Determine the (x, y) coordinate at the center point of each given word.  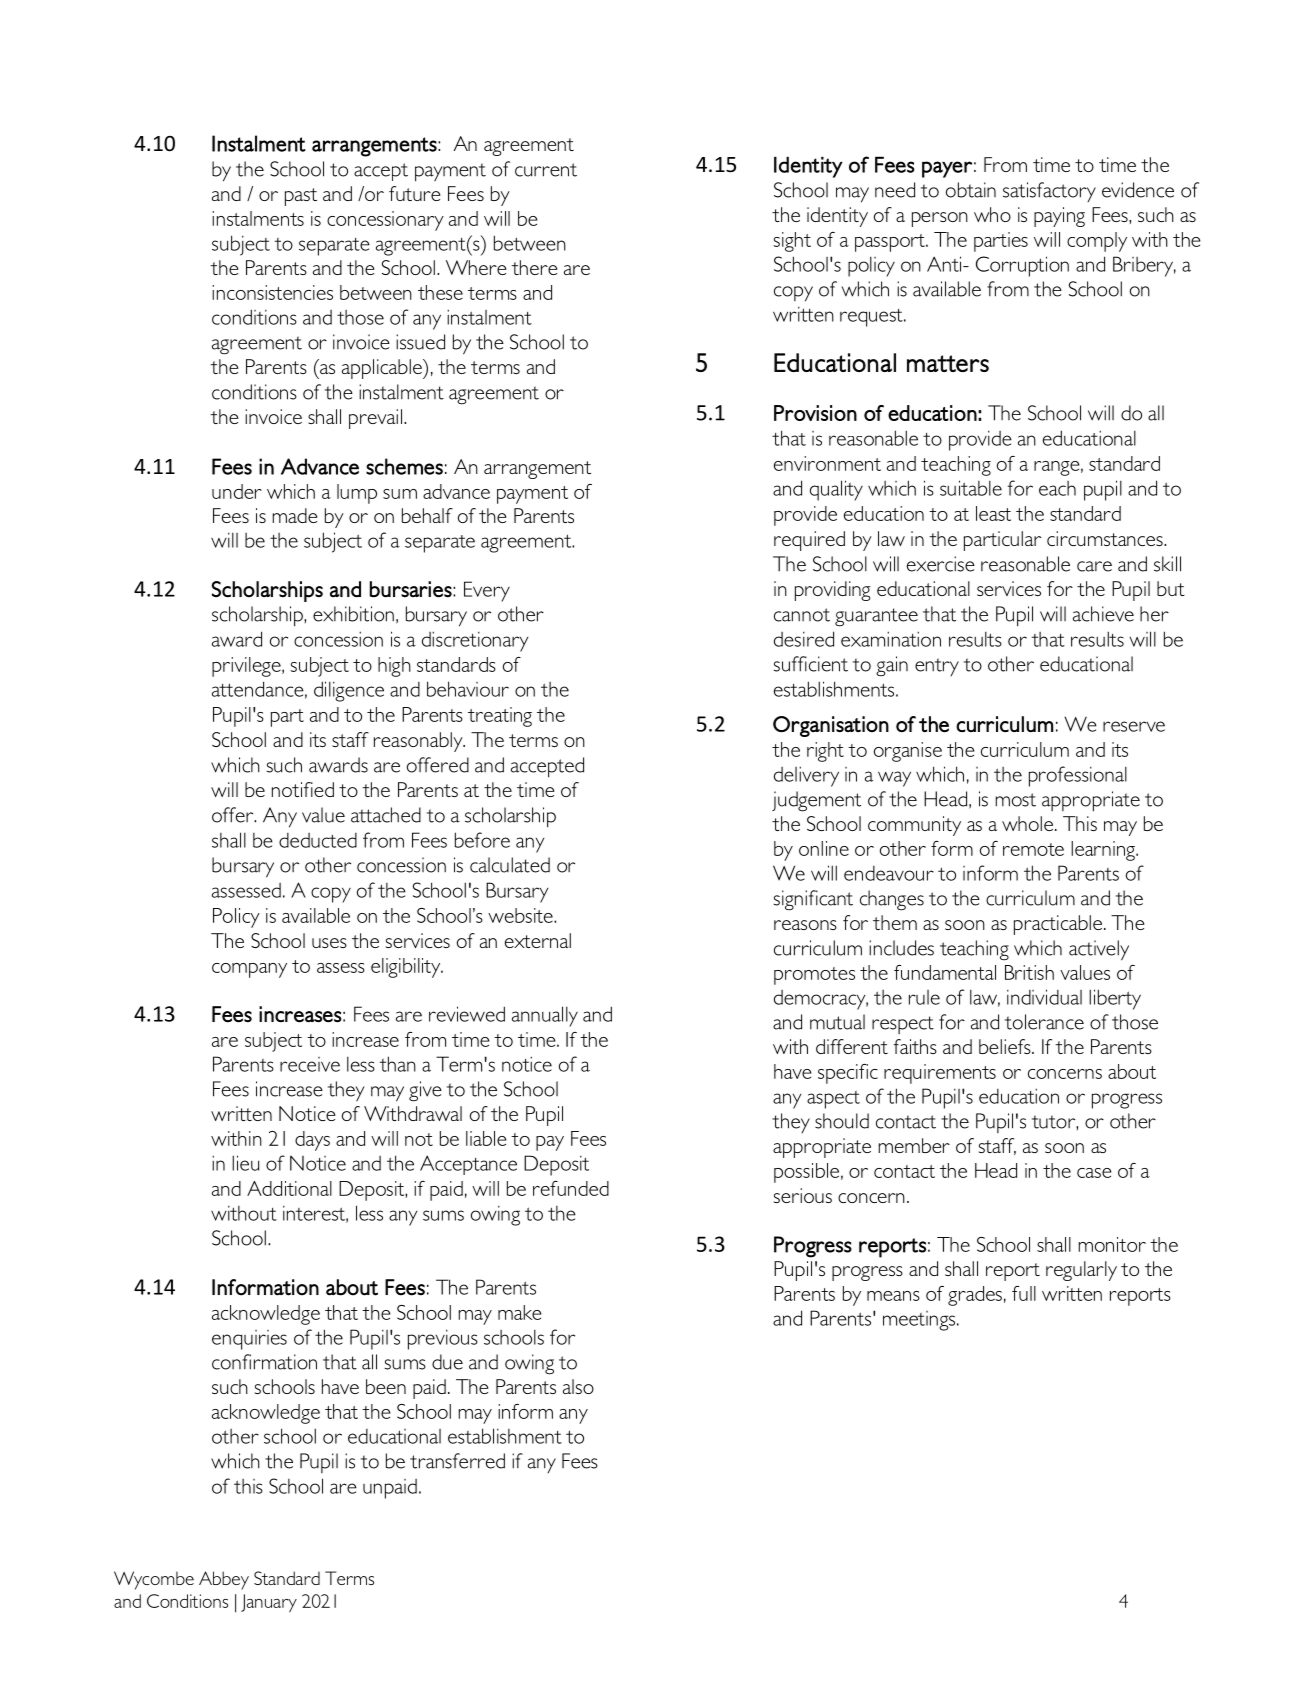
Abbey (224, 1580)
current (546, 170)
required (809, 541)
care (1094, 566)
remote (1033, 849)
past (301, 197)
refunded (571, 1188)
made (295, 515)
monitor (1112, 1244)
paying (1059, 217)
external (538, 940)
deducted (318, 840)
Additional (289, 1188)
